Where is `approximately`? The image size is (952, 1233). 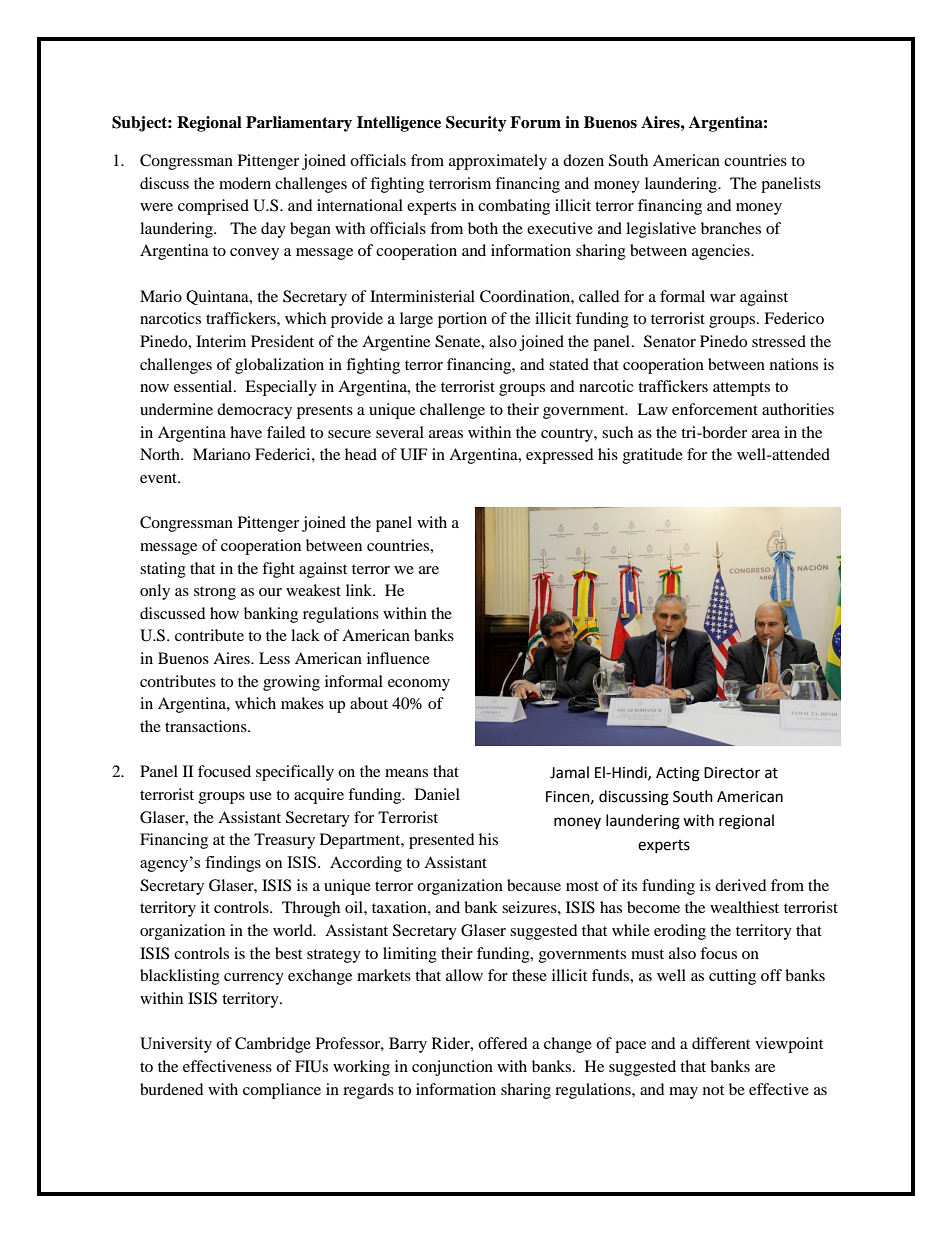
approximately is located at coordinates (498, 162).
